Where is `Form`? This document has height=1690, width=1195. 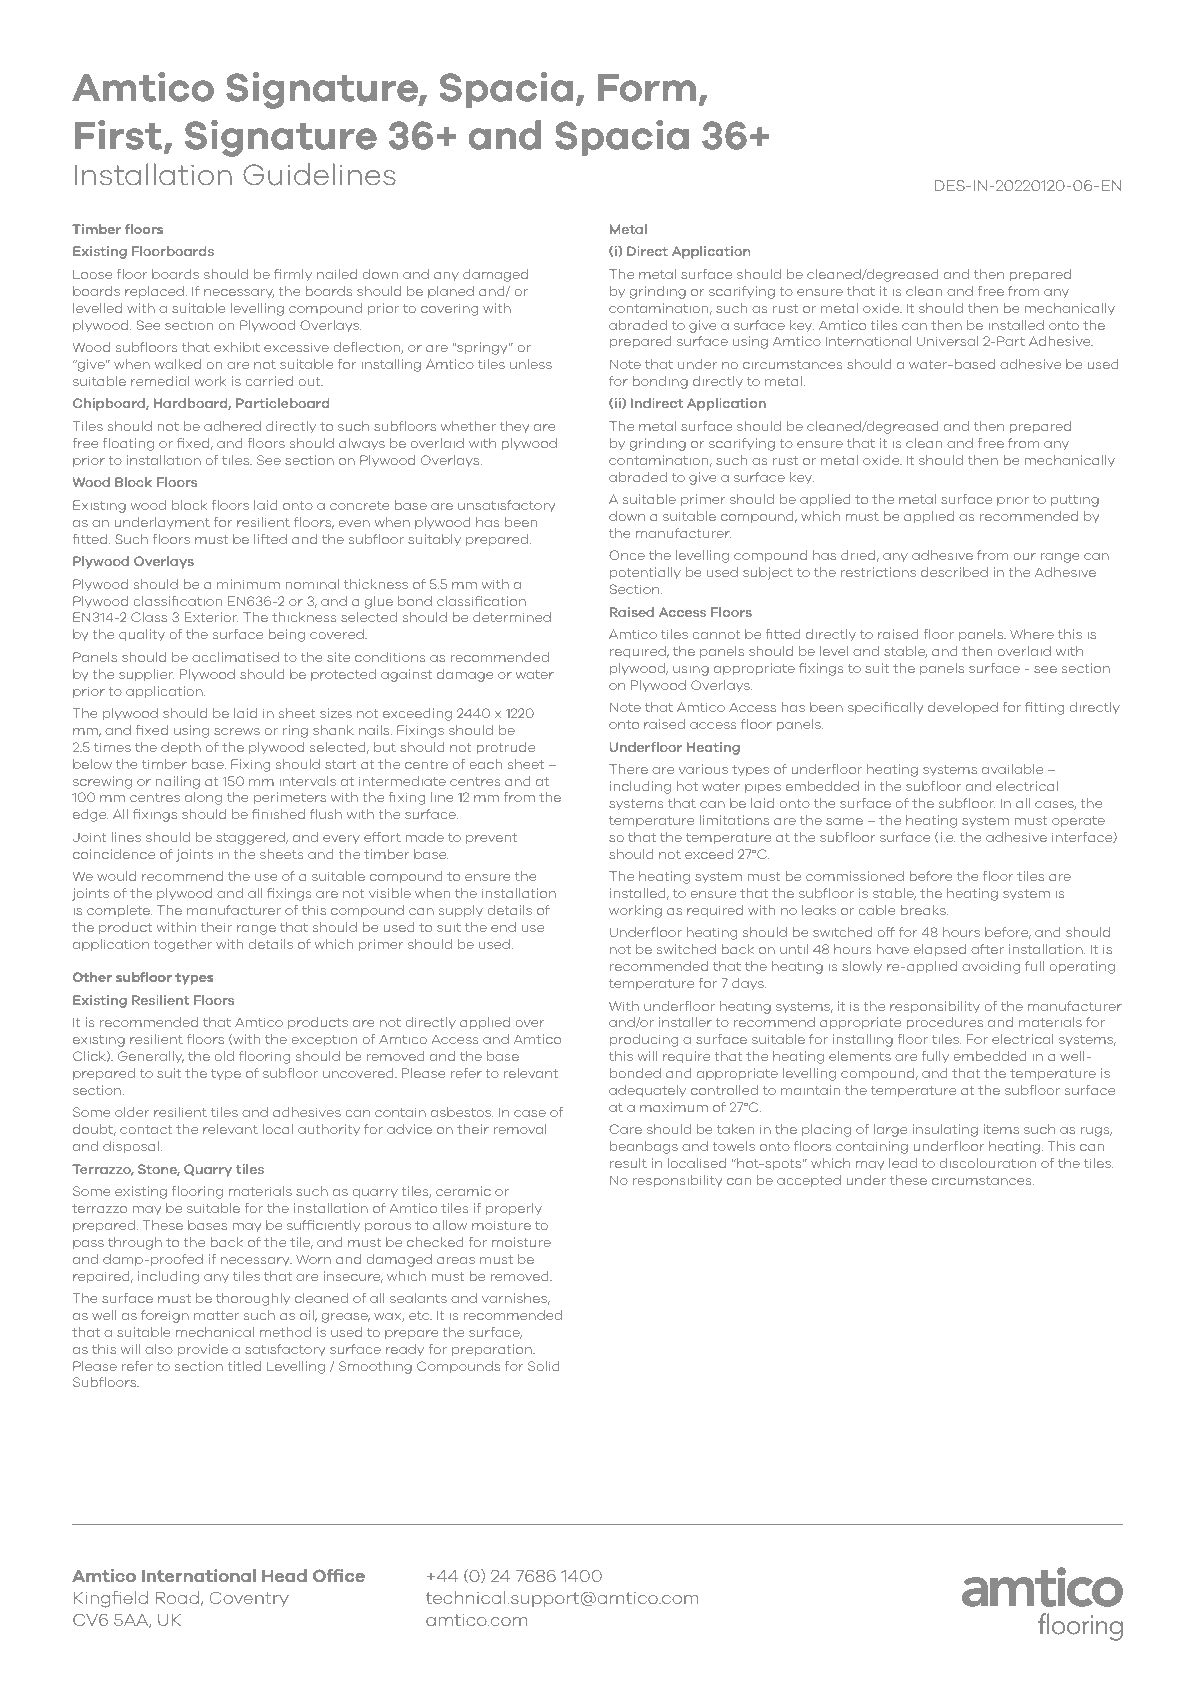
Form is located at coordinates (647, 88).
